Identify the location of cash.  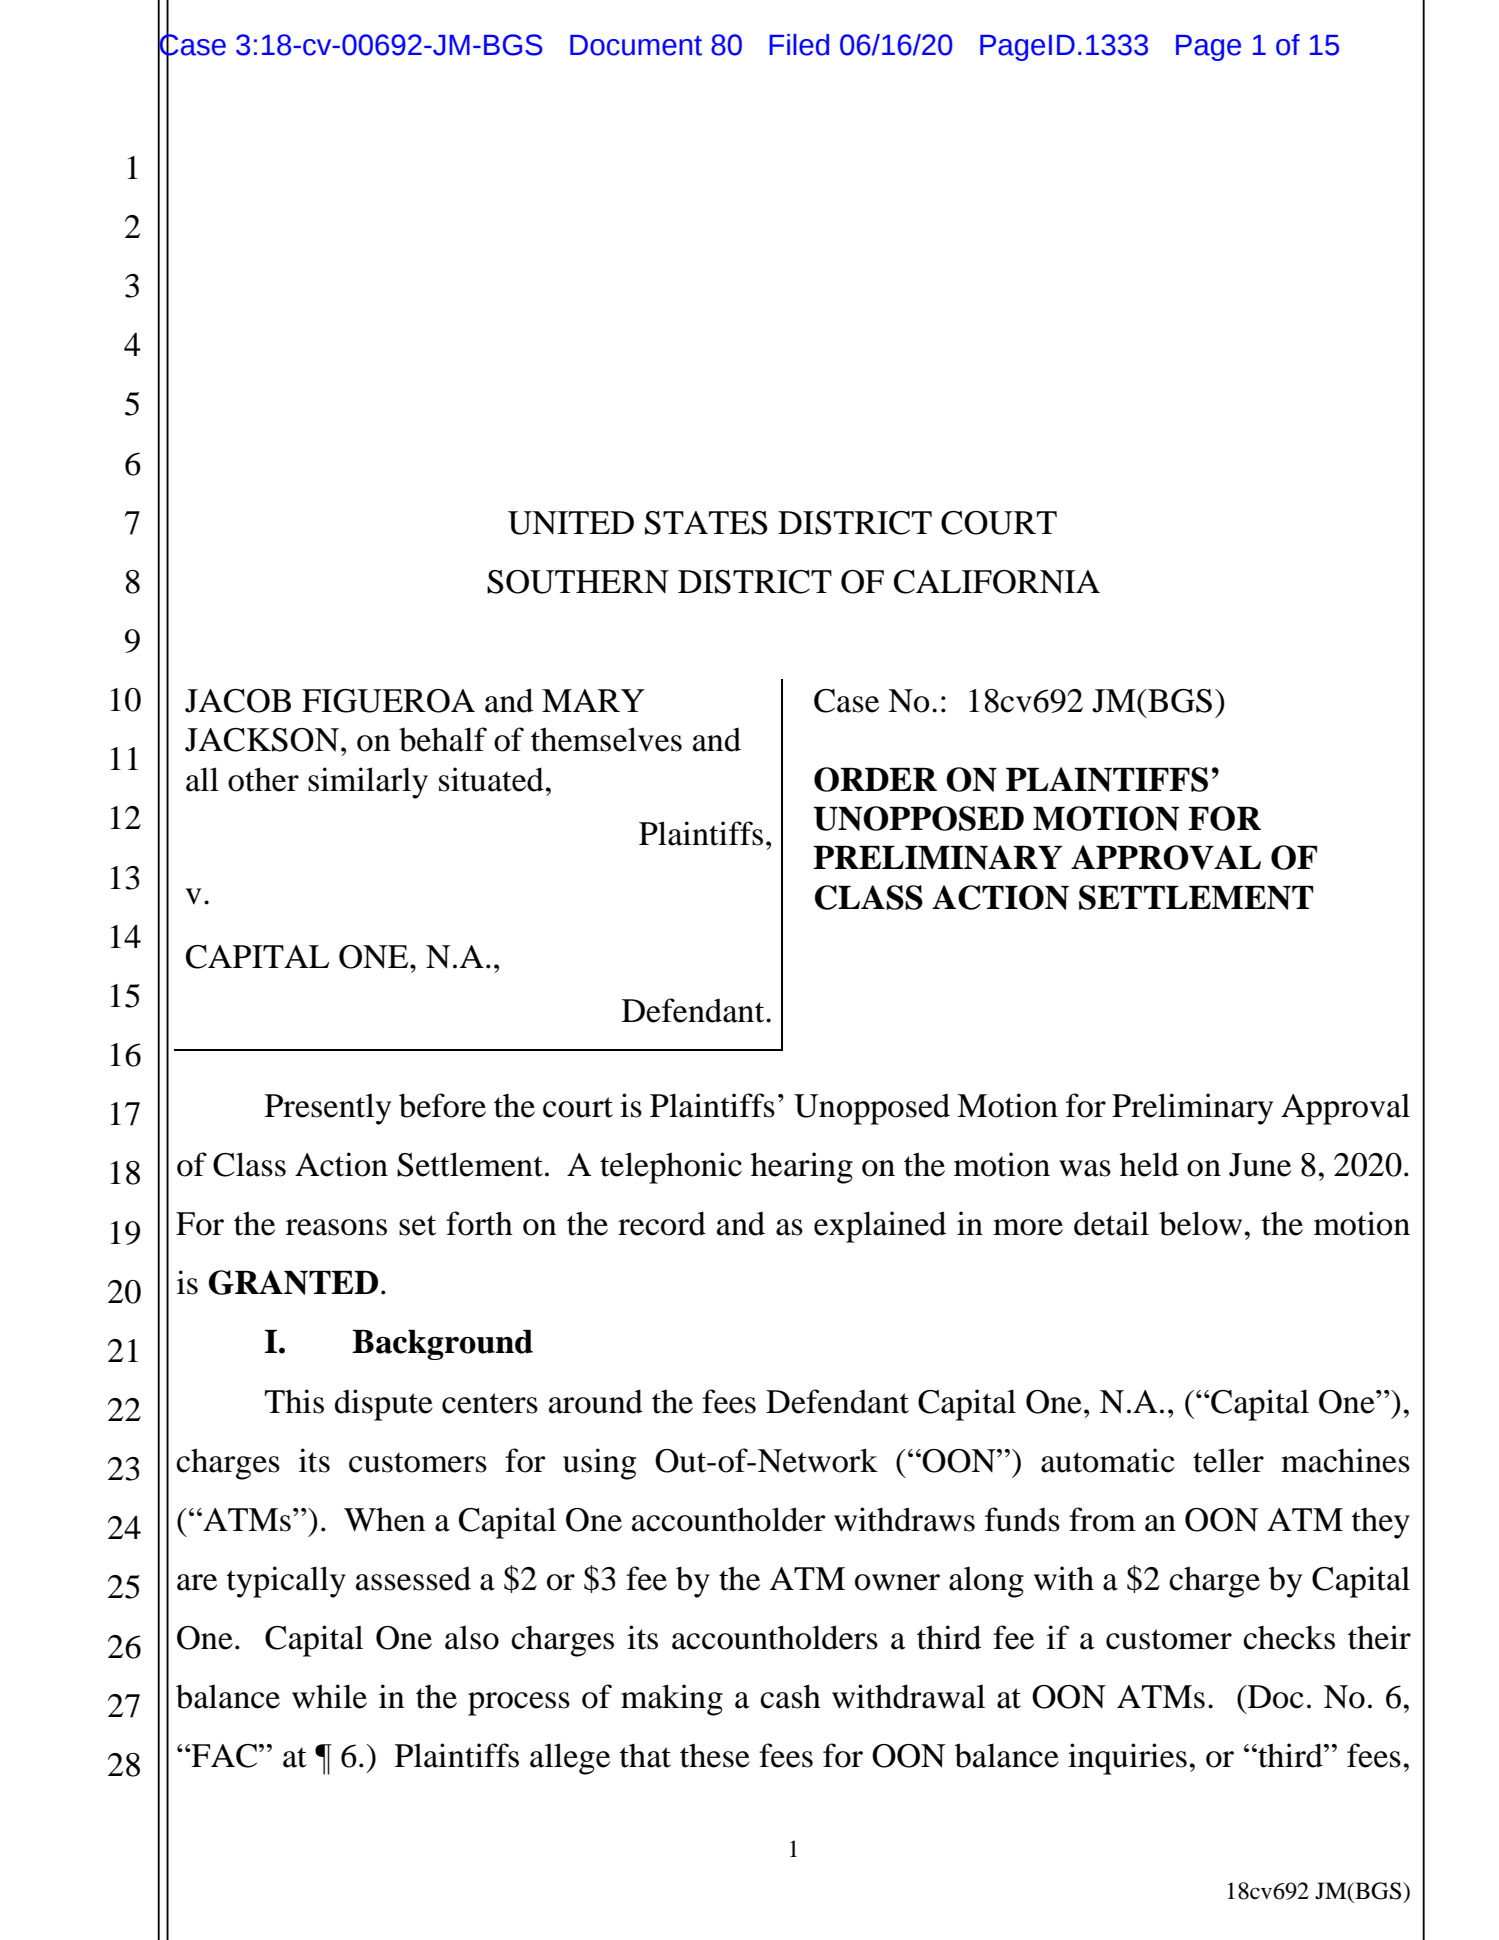
(790, 1696).
